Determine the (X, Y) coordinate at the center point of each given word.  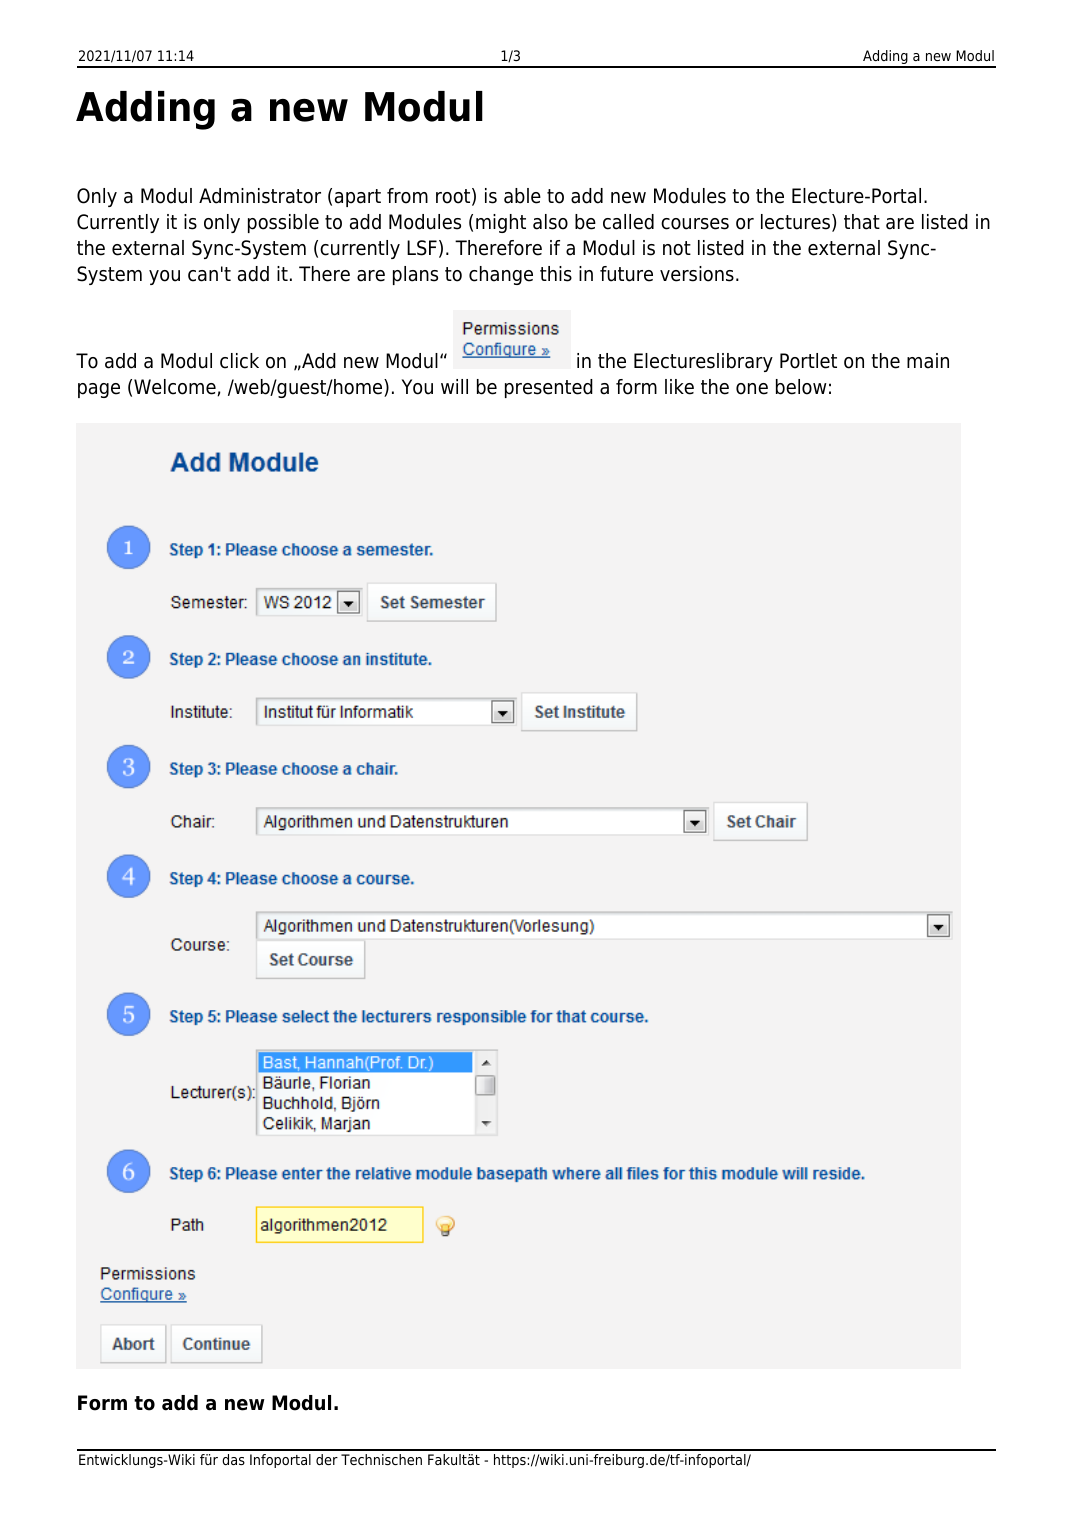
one (752, 389)
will (454, 386)
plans (415, 275)
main (928, 361)
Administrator (260, 196)
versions (697, 274)
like (679, 387)
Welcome (175, 387)
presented (549, 388)
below (801, 387)
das (233, 1459)
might (501, 223)
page (99, 390)
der (327, 1459)
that (862, 222)
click (239, 361)
